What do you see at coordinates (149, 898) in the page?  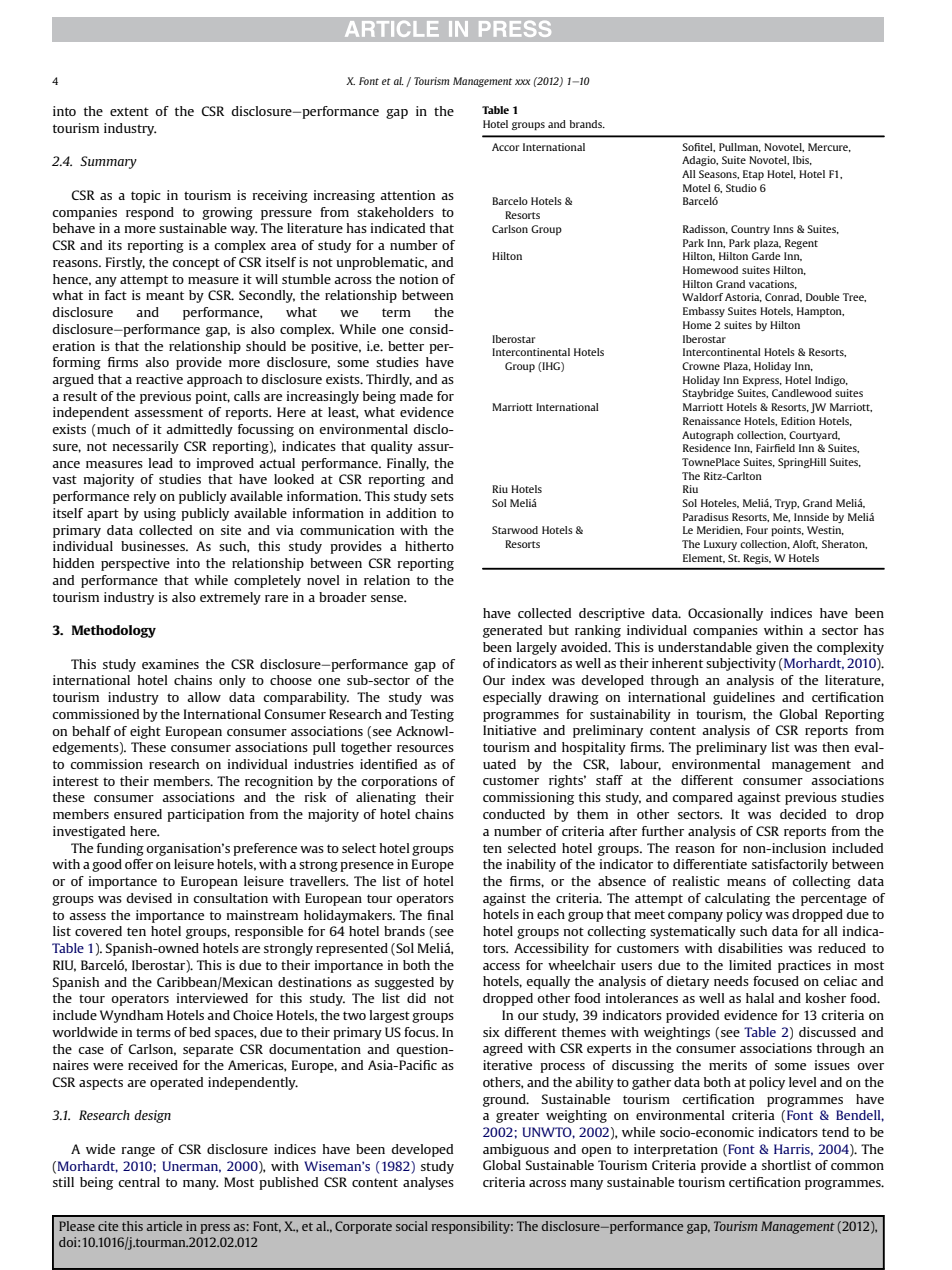 I see `devised` at bounding box center [149, 898].
